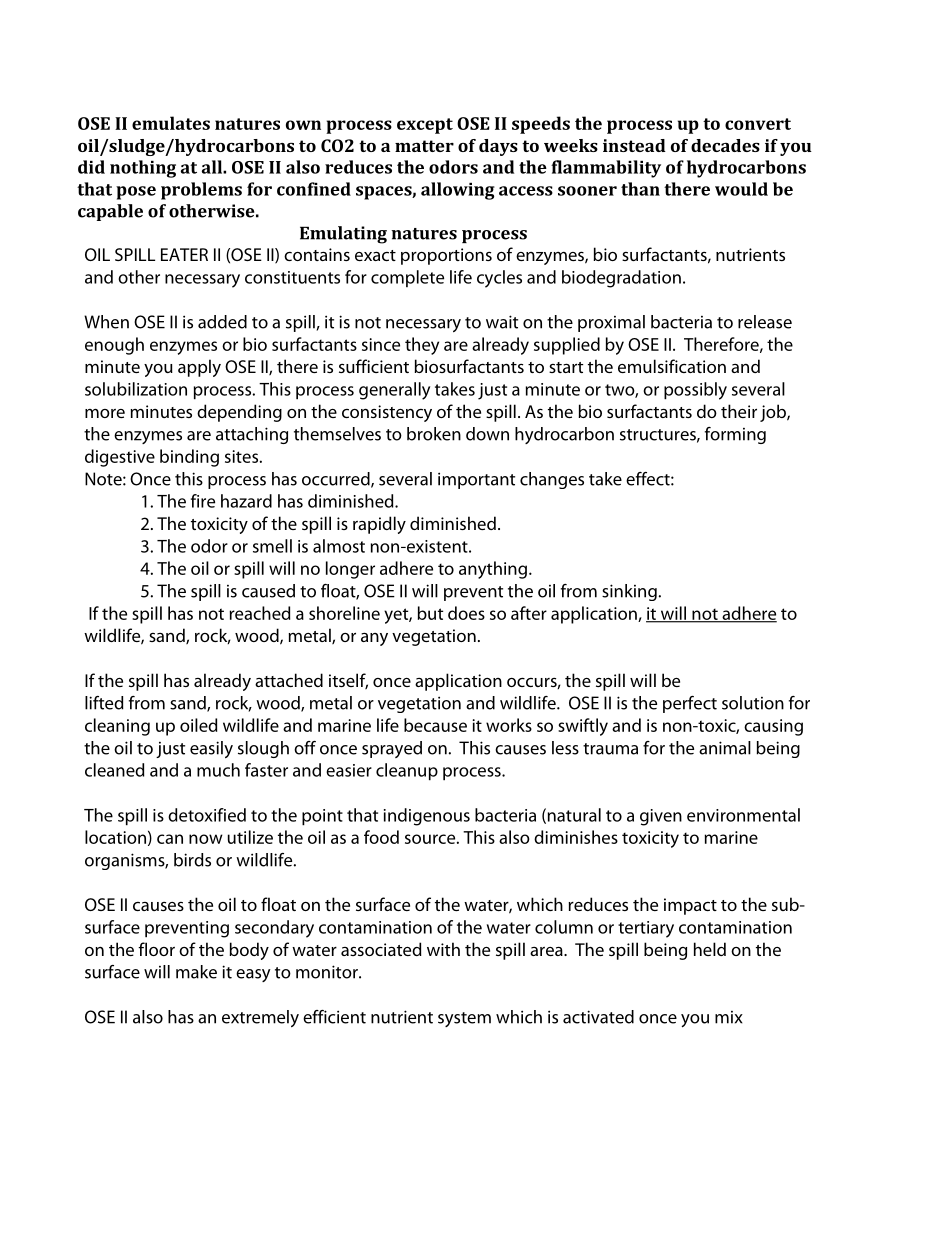  What do you see at coordinates (629, 592) in the page?
I see `sinking` at bounding box center [629, 592].
